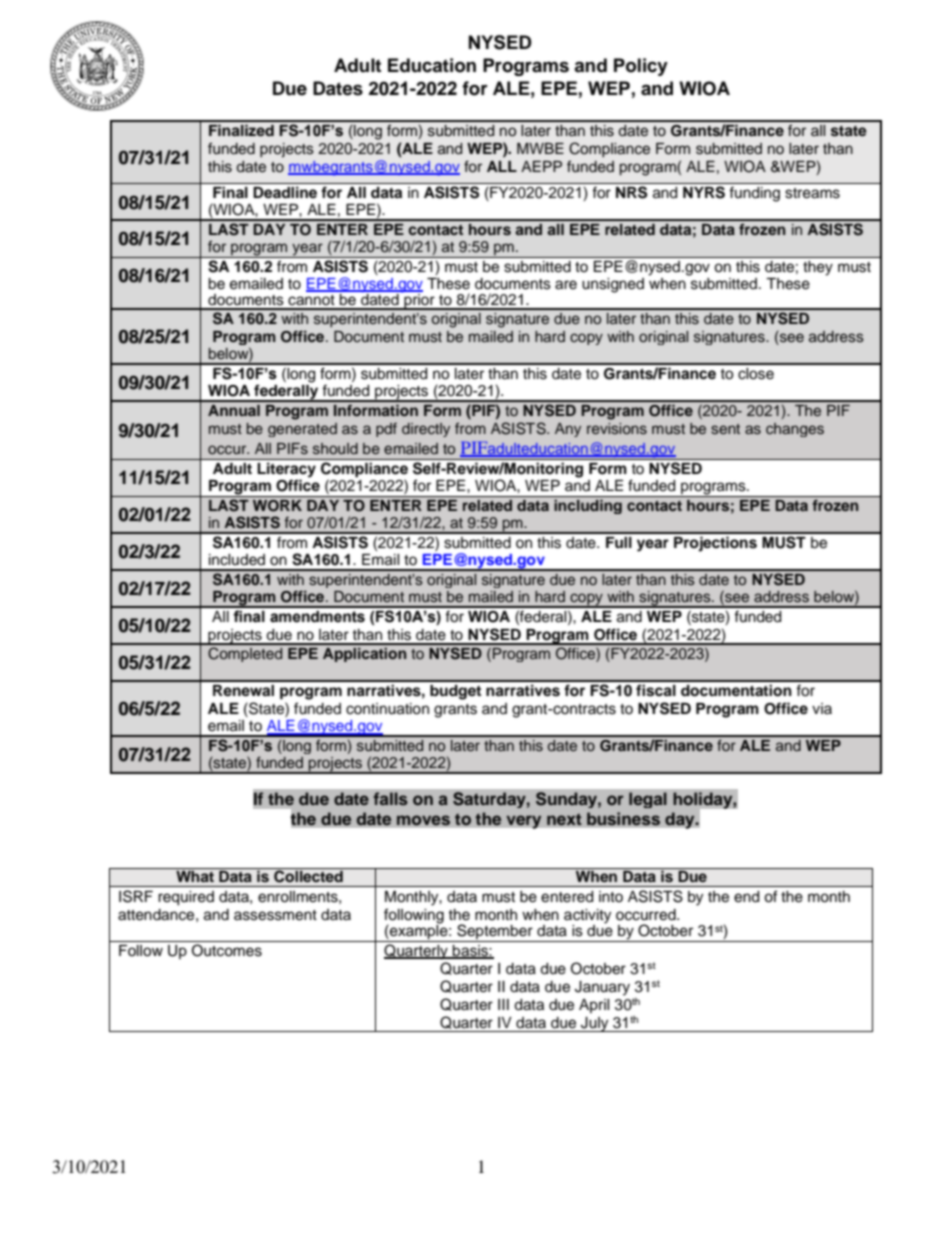 The width and height of the screenshot is (952, 1233). Describe the element at coordinates (227, 950) in the screenshot. I see `Outcomes` at that location.
